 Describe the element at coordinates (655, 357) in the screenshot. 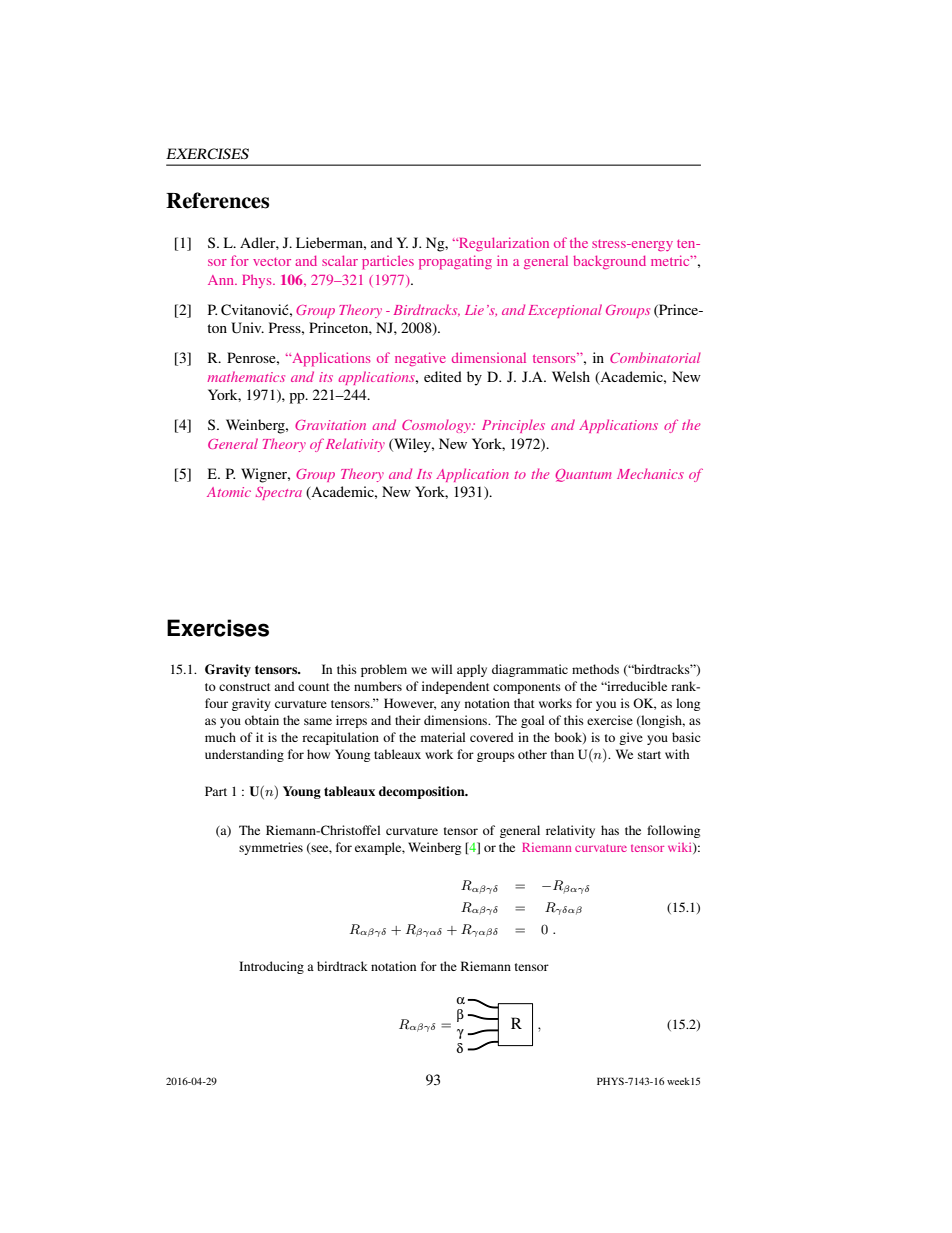

I see `Combinatorial` at that location.
